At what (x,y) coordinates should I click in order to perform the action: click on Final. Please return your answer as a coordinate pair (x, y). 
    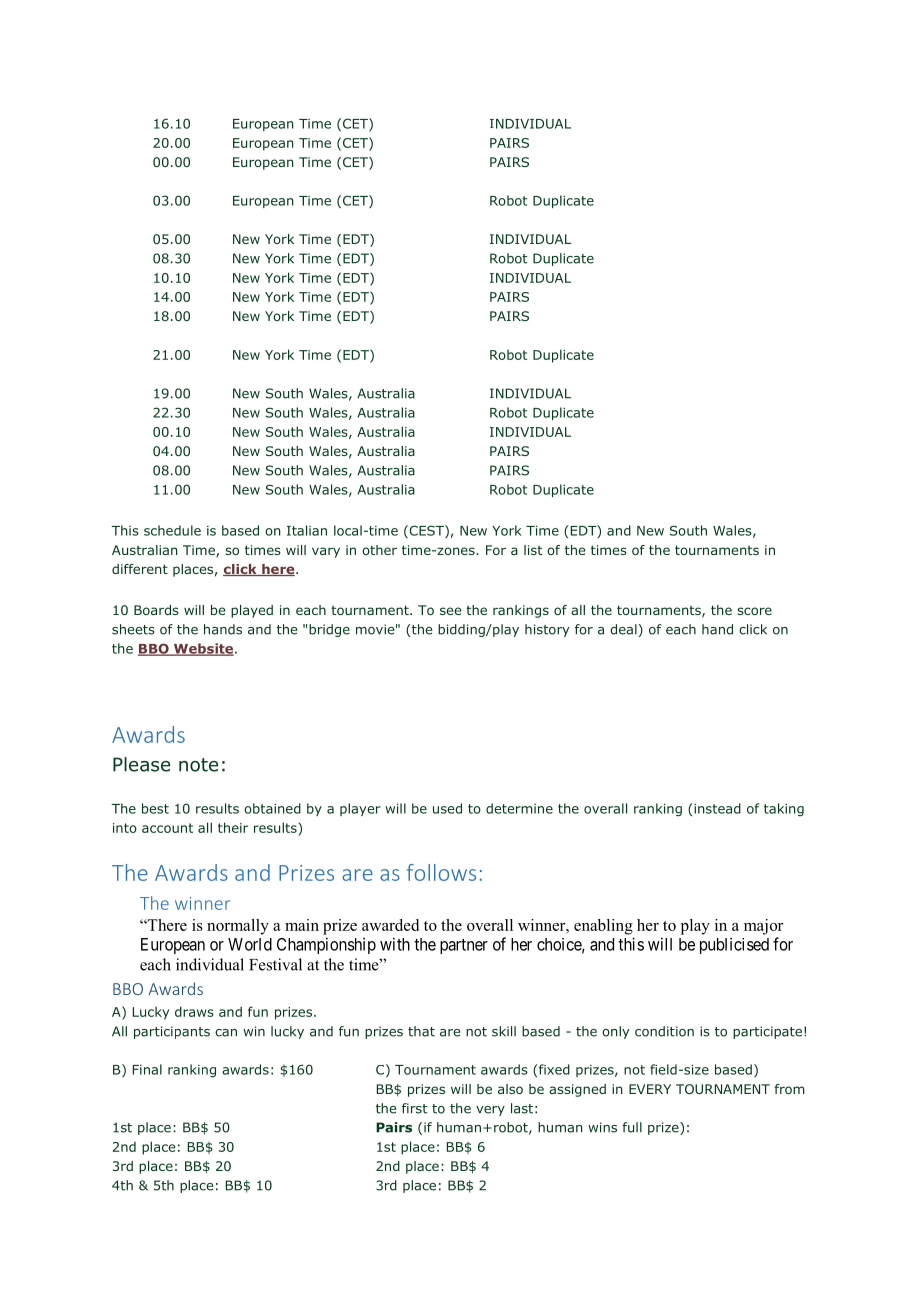
    Looking at the image, I should click on (147, 1069).
